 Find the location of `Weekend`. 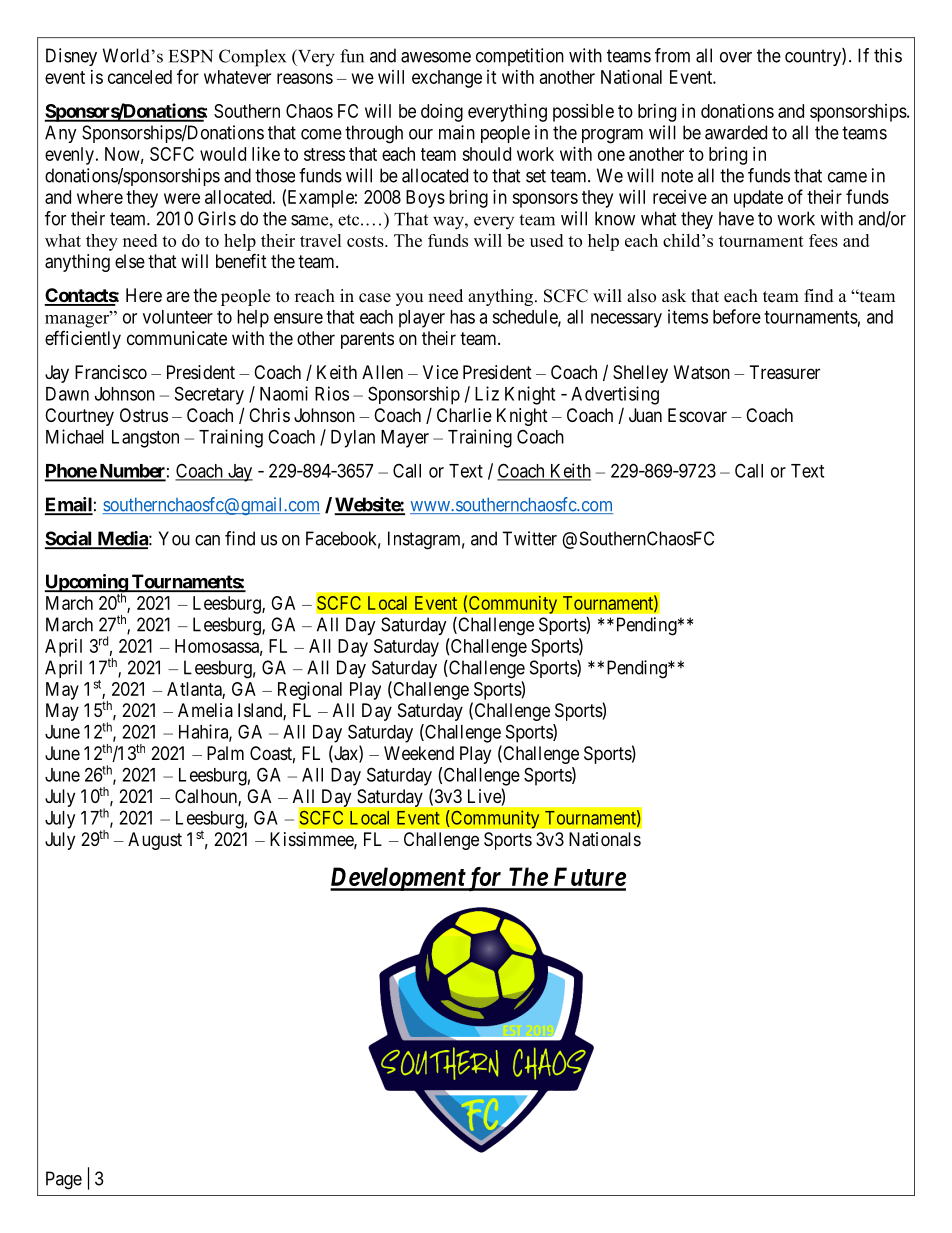

Weekend is located at coordinates (419, 753).
